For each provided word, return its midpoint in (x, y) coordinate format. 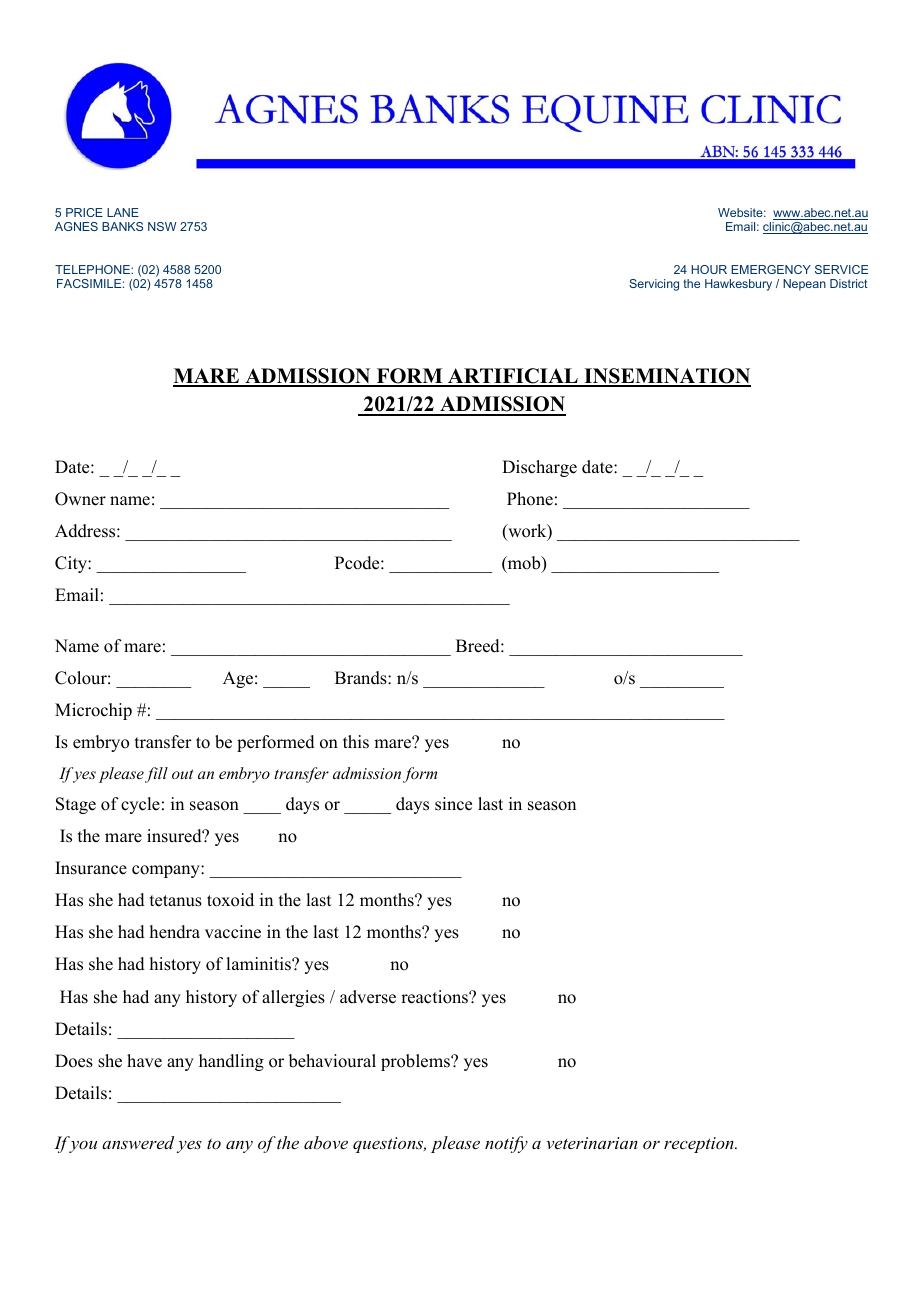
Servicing (654, 285)
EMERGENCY (771, 269)
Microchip (93, 711)
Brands (362, 678)
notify (506, 1144)
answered (138, 1142)
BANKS (122, 226)
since (453, 804)
